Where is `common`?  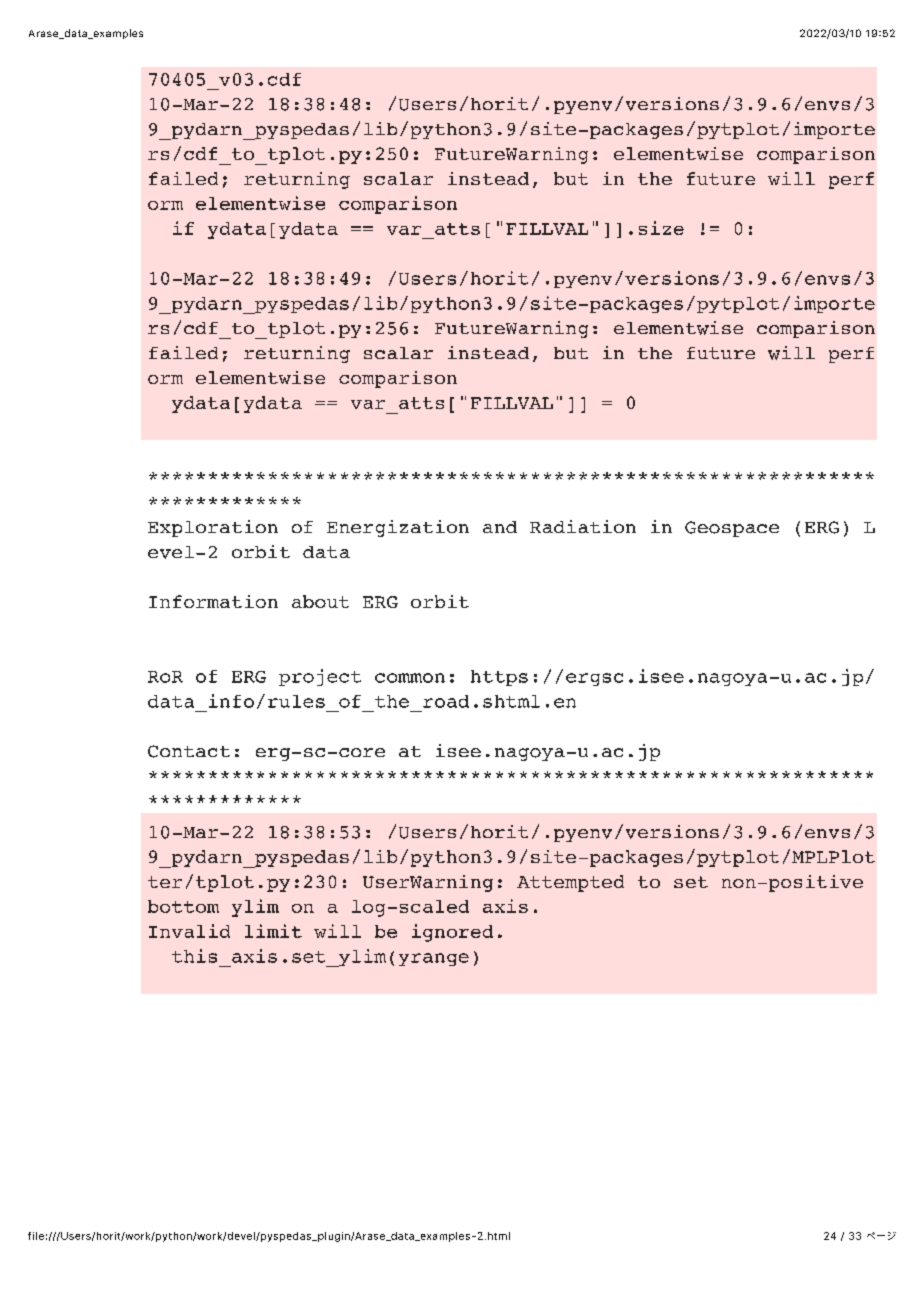 common is located at coordinates (410, 678).
